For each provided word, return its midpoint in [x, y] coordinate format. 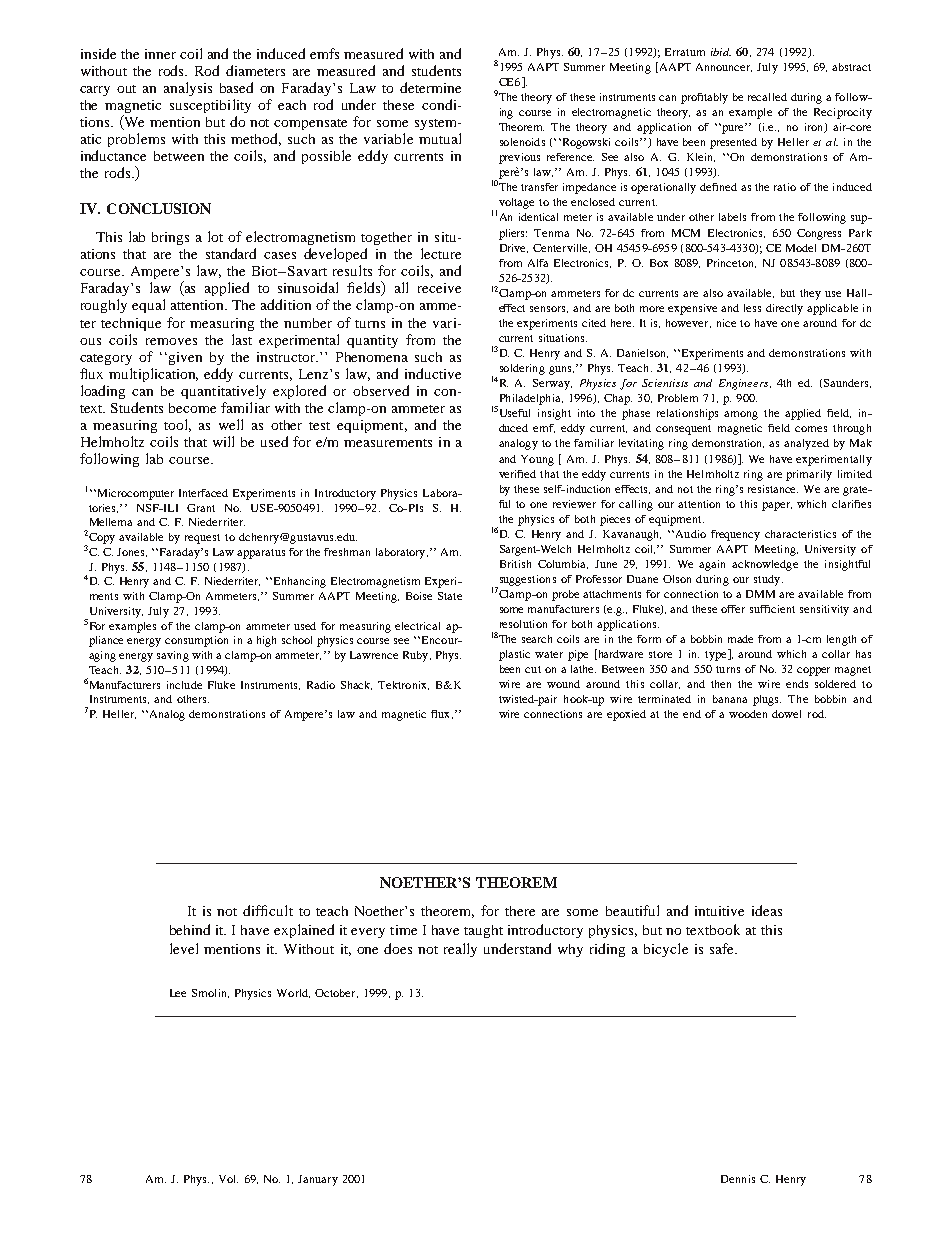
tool [177, 425]
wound [563, 684]
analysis [188, 89]
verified [517, 474]
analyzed [806, 444]
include [184, 685]
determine [430, 87]
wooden [748, 714]
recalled [767, 97]
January [318, 1180]
